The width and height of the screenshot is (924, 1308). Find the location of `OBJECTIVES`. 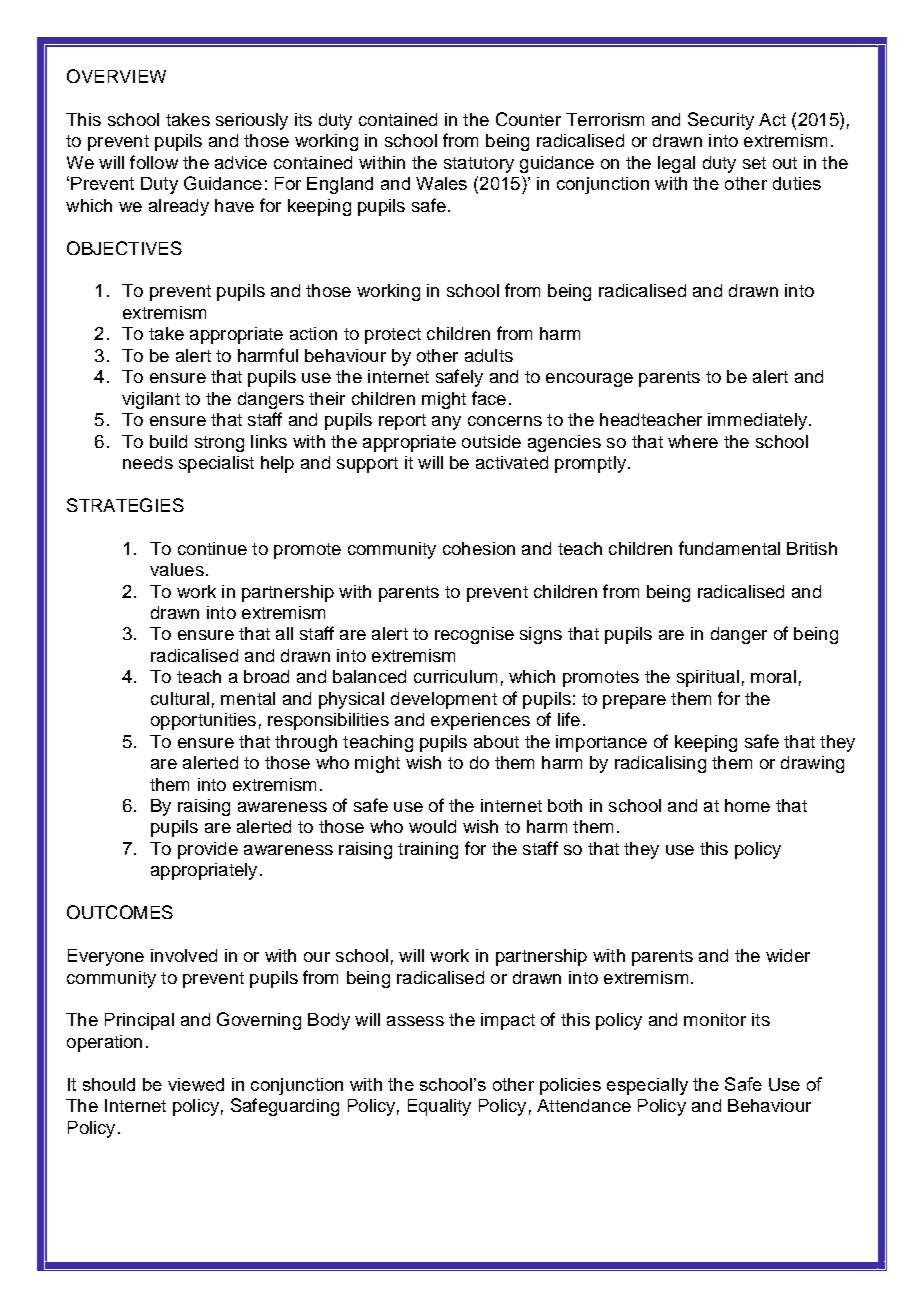

OBJECTIVES is located at coordinates (124, 248).
